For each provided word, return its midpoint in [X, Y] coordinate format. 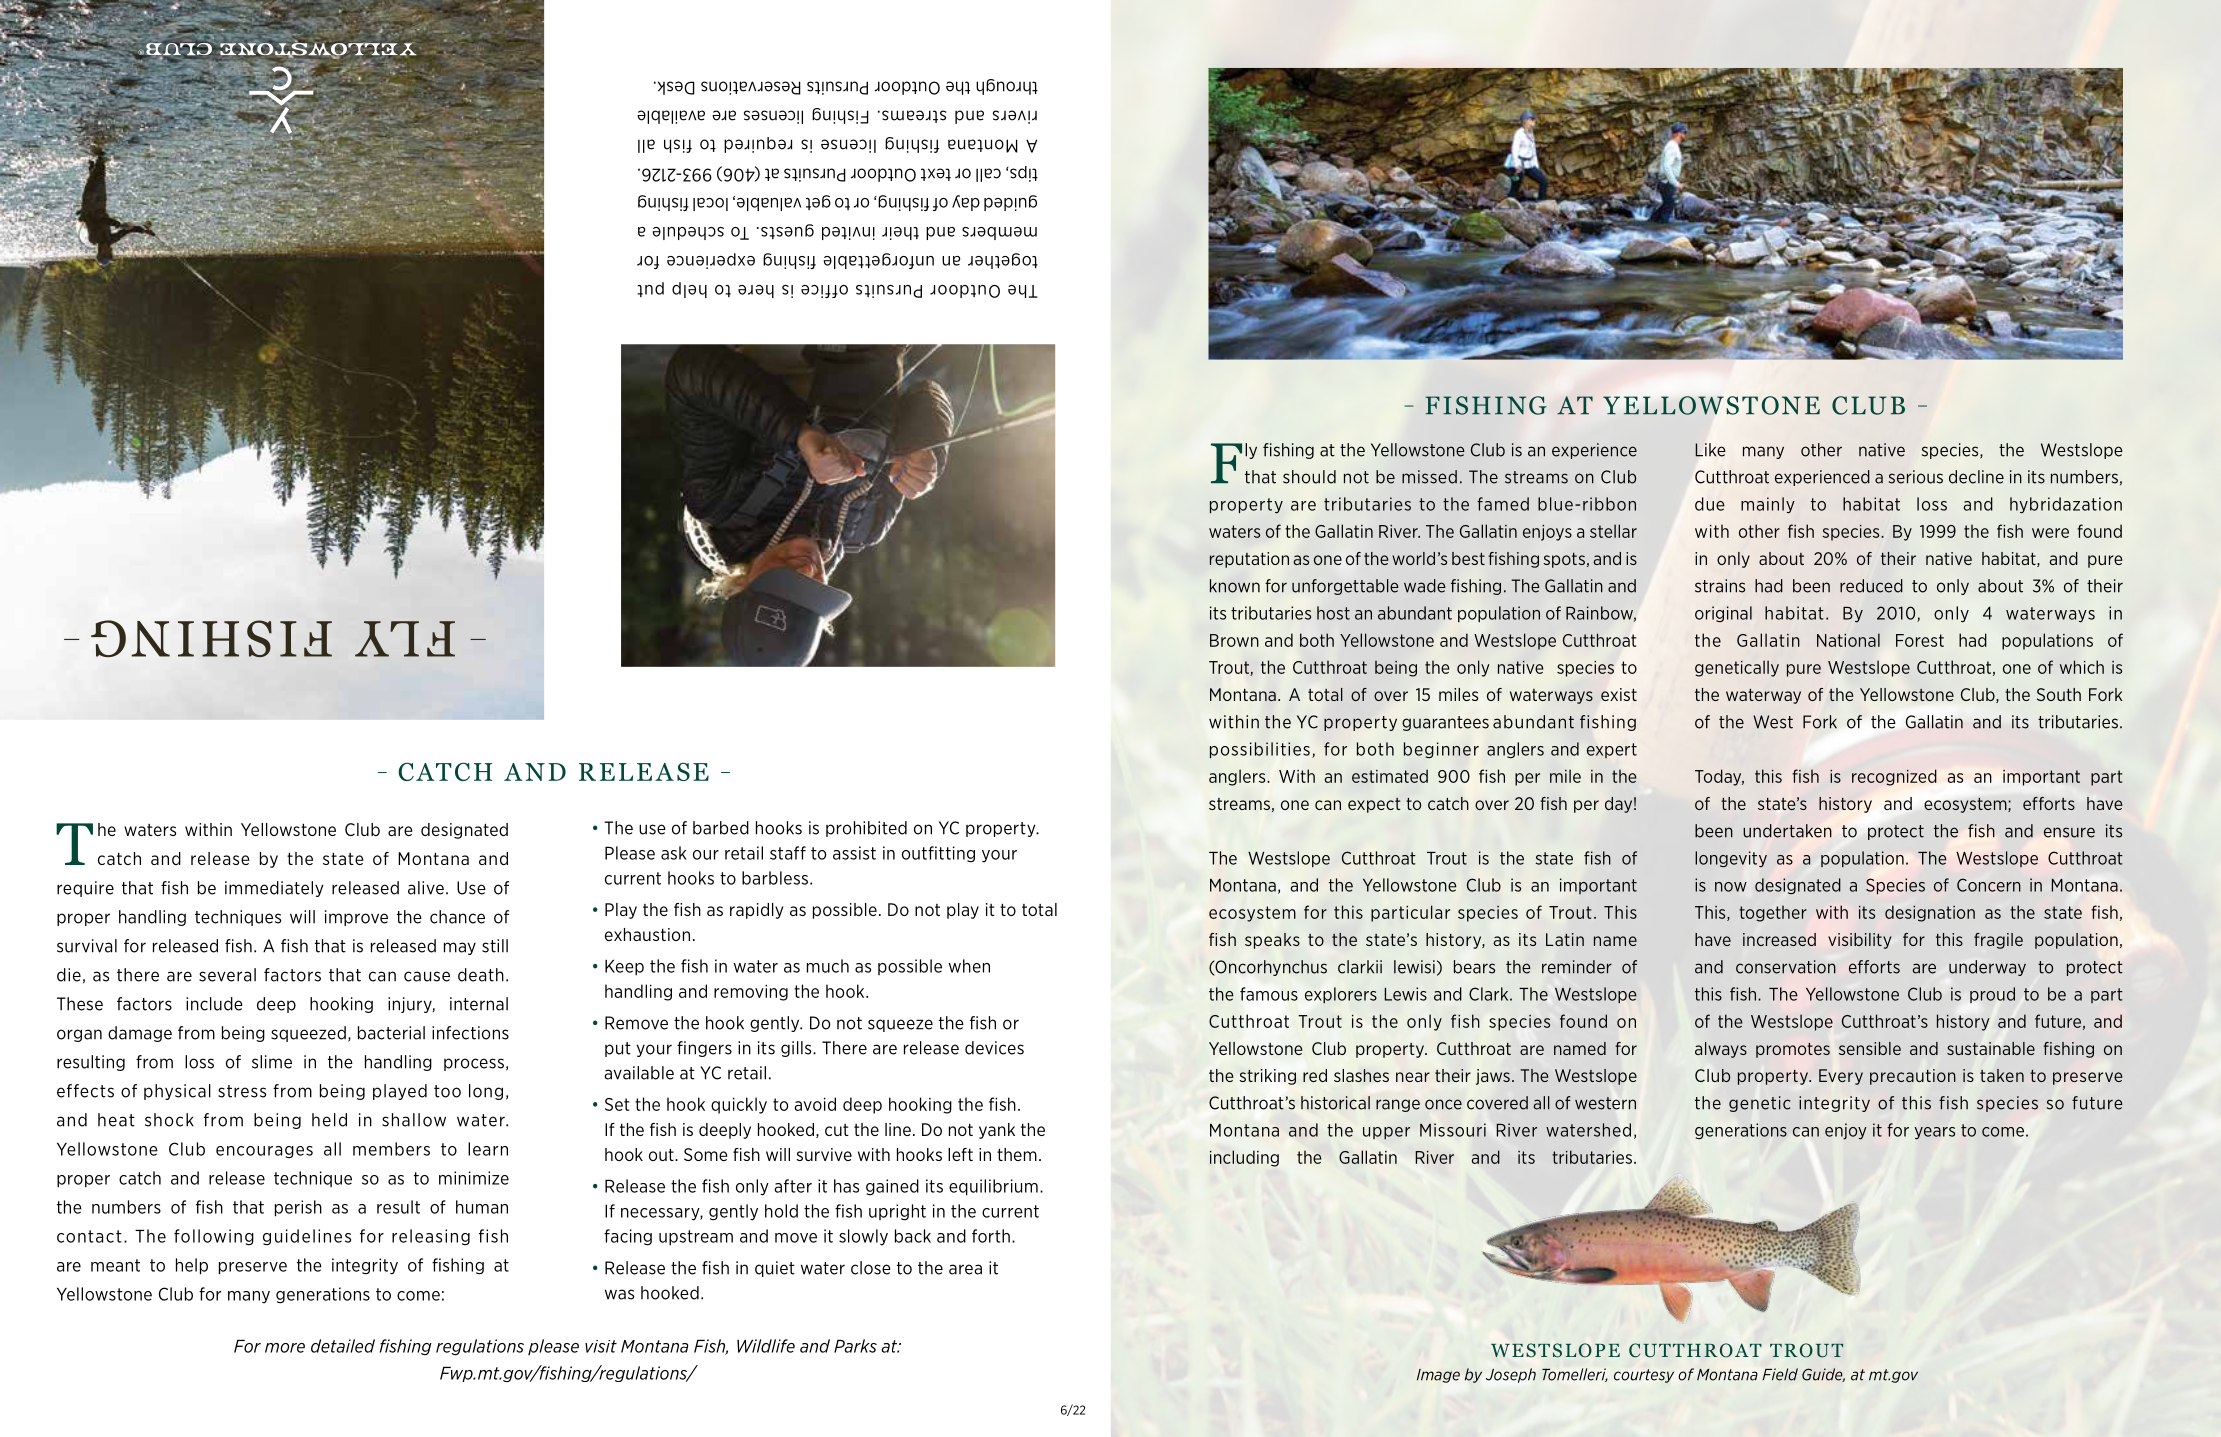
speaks [1272, 941]
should [1309, 477]
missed [1429, 477]
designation [1930, 913]
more [285, 1348]
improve [356, 918]
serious [1916, 477]
